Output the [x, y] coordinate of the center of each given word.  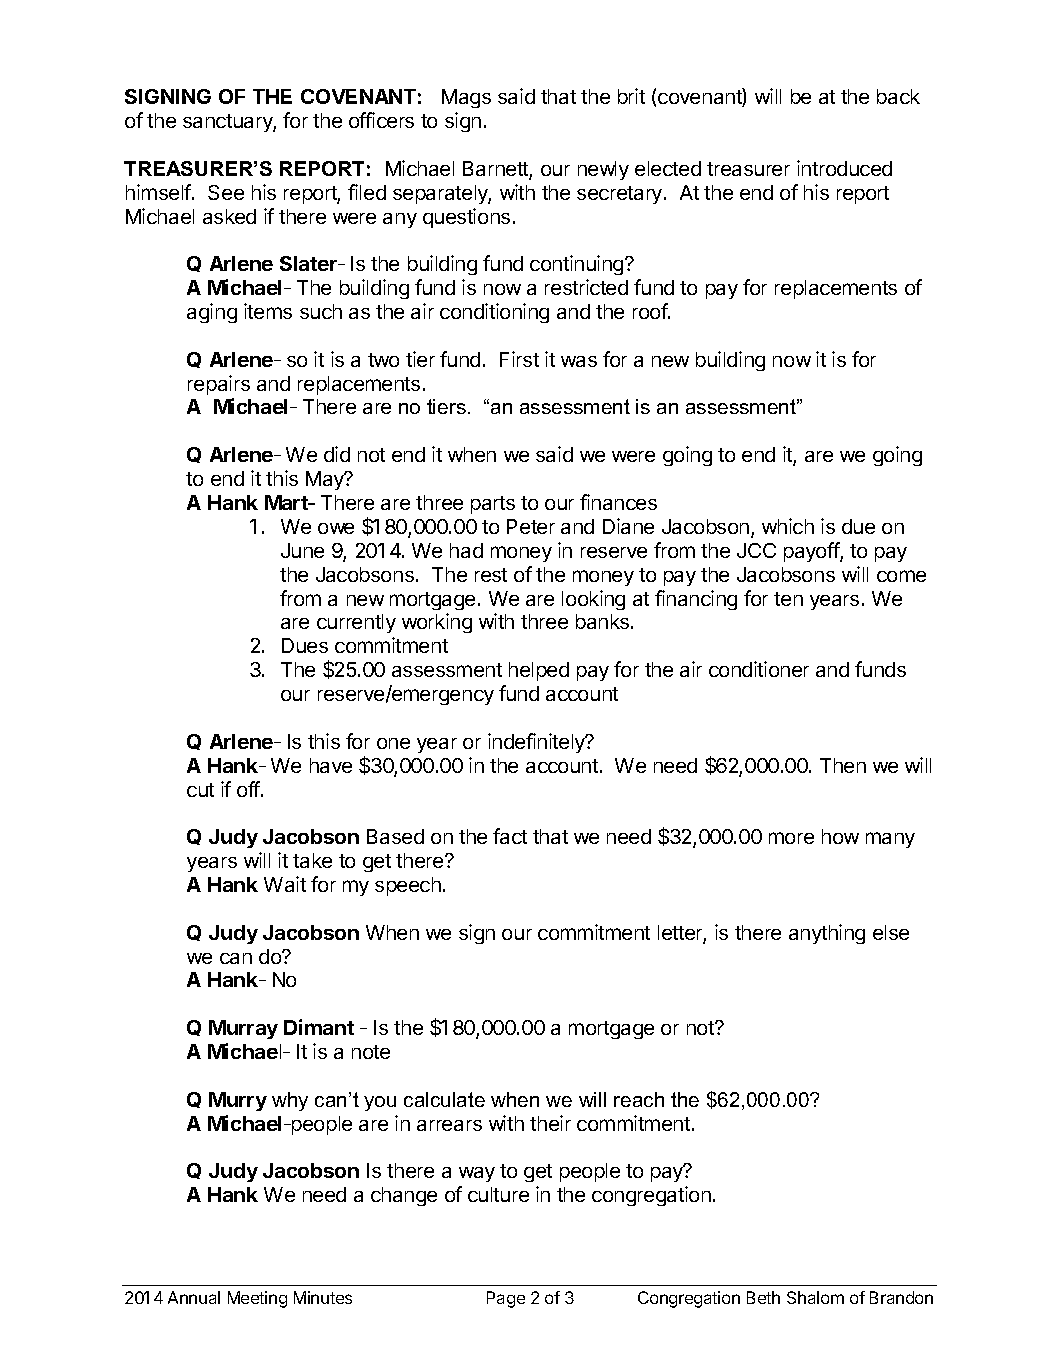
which [788, 526]
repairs [219, 385]
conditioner [759, 669]
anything [827, 934]
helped [539, 671]
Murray [243, 1029]
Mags [466, 98]
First [519, 359]
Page [506, 1299]
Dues [305, 645]
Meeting [257, 1299]
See [226, 192]
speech [408, 886]
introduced [844, 168]
